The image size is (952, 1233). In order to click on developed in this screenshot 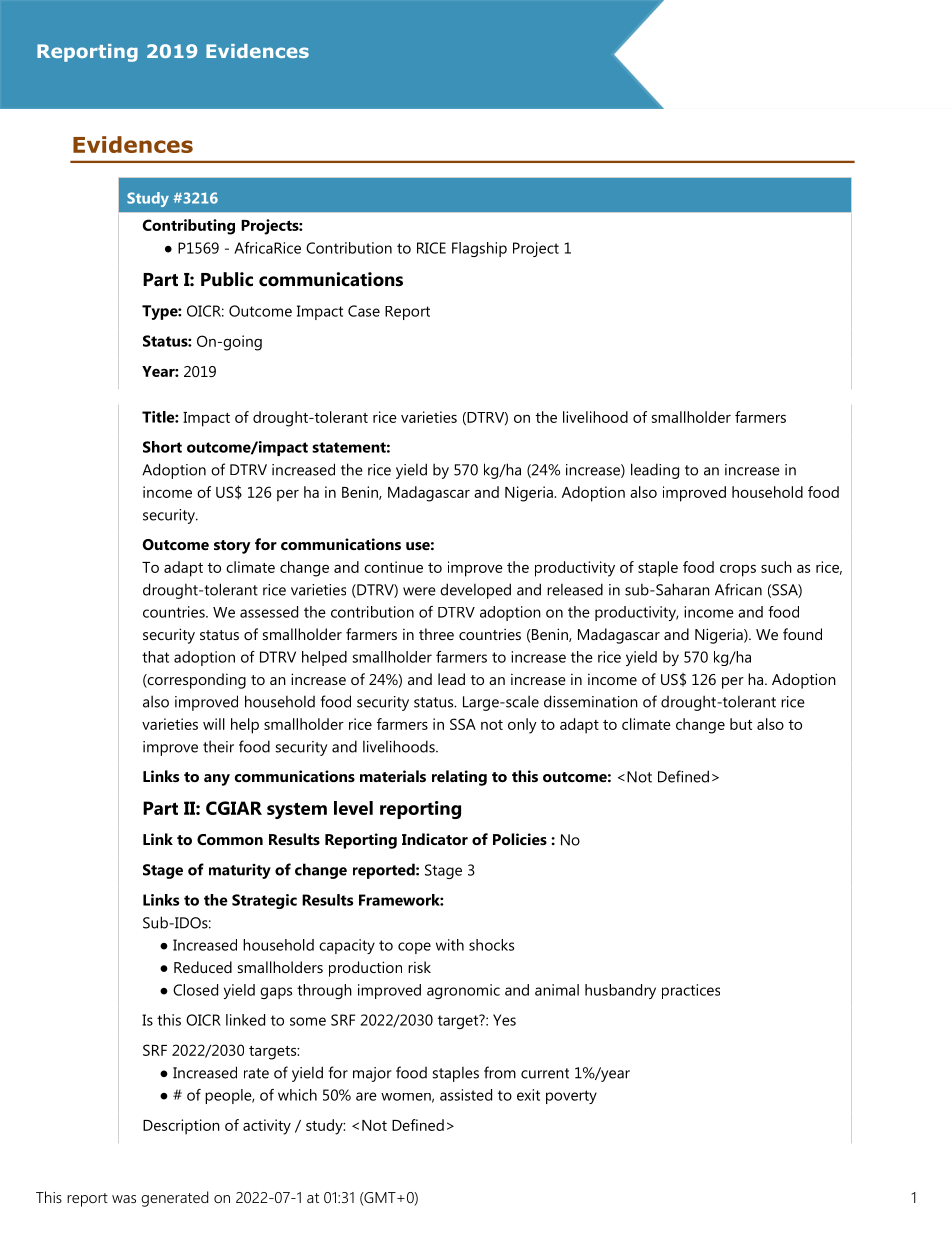, I will do `click(475, 591)`.
